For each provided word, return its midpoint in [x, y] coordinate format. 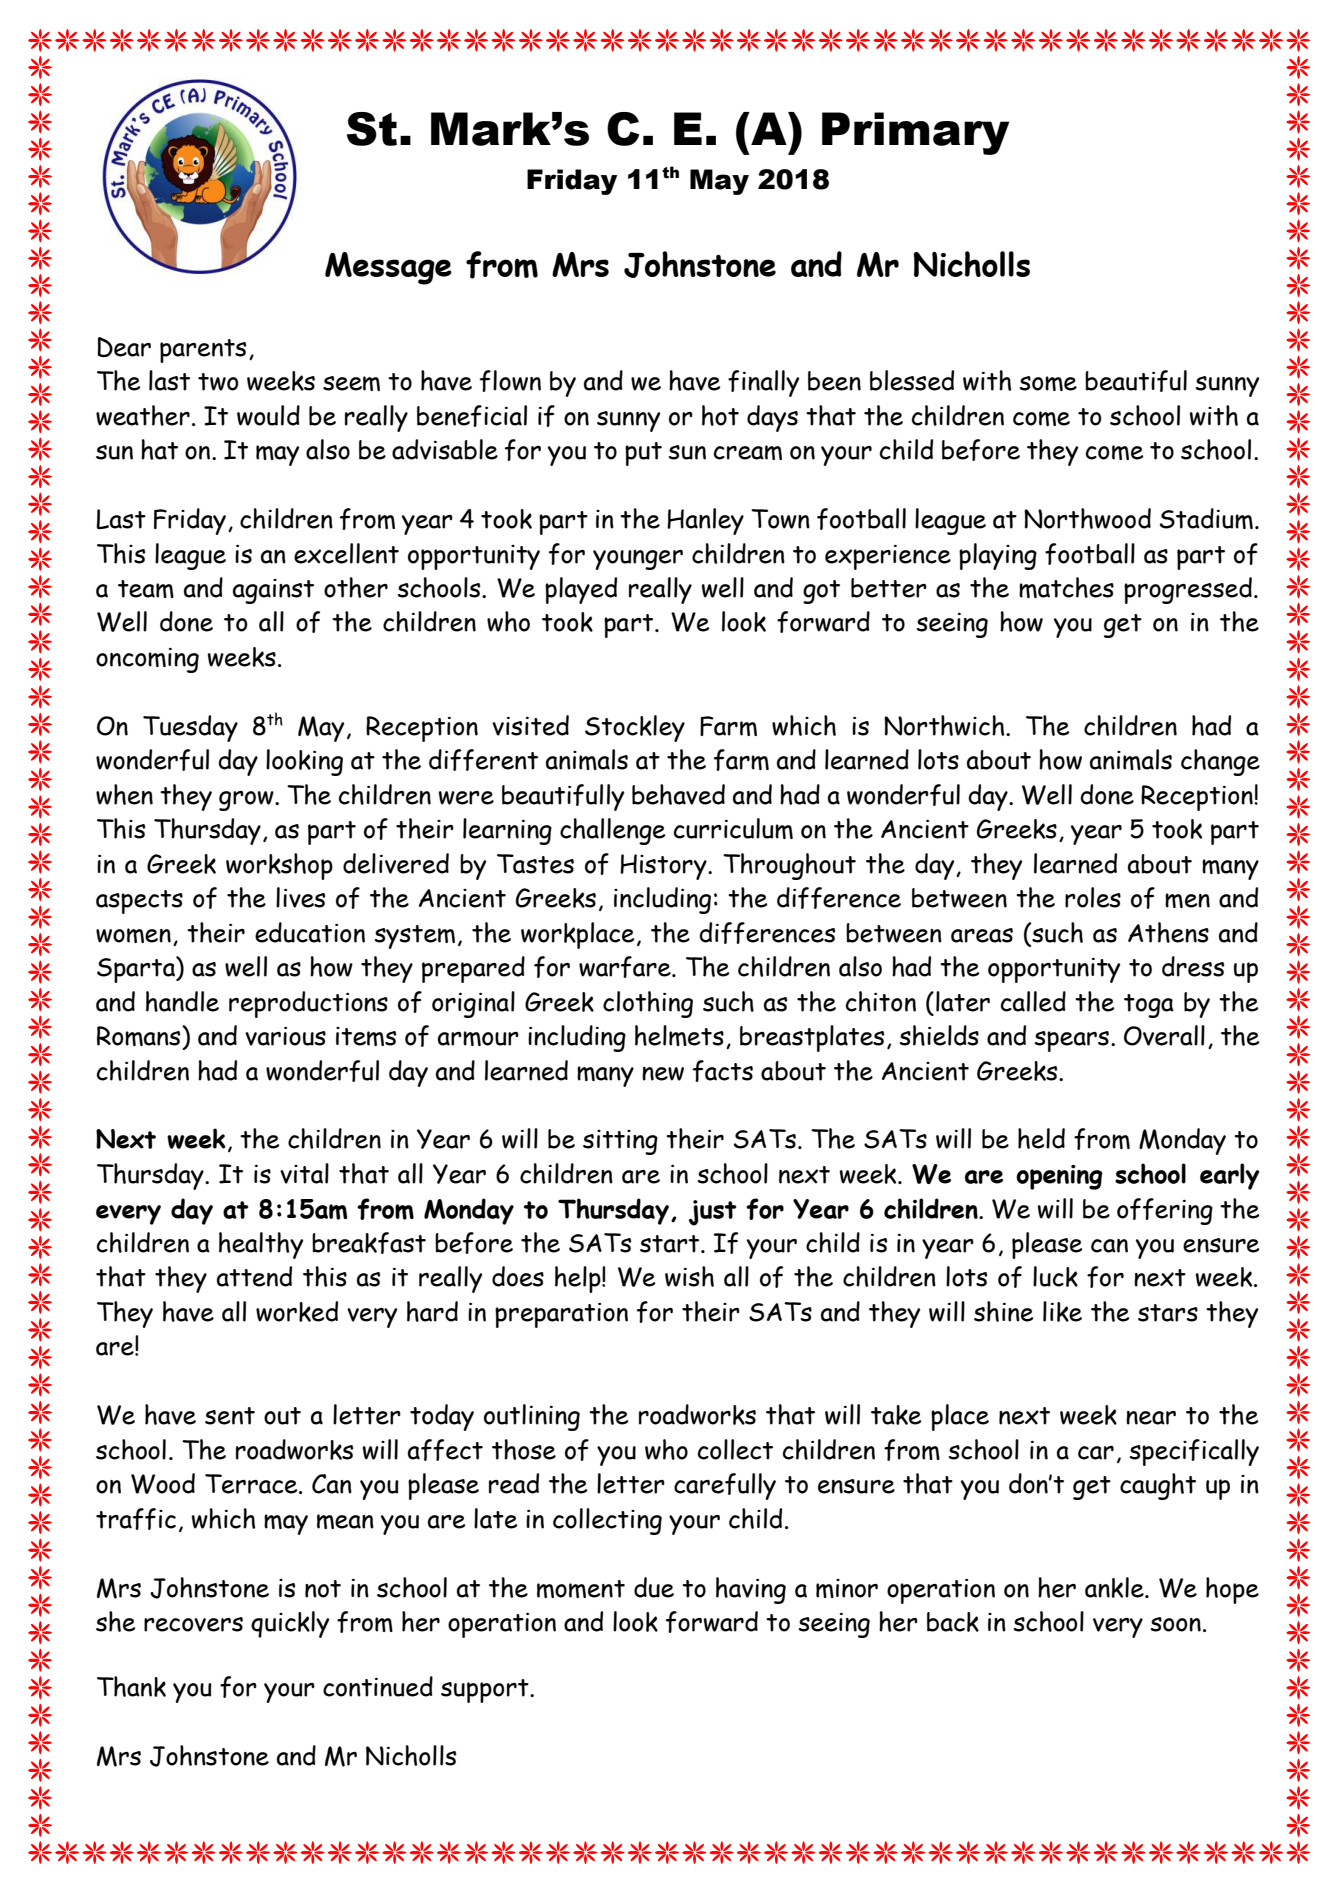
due [654, 1587]
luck [1055, 1276]
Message [388, 268]
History [664, 867]
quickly [290, 1624]
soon [1176, 1624]
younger [638, 560]
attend [254, 1276]
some [1048, 383]
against [273, 591]
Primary [916, 133]
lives [300, 897]
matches [1066, 587]
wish [689, 1276]
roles [1093, 897]
